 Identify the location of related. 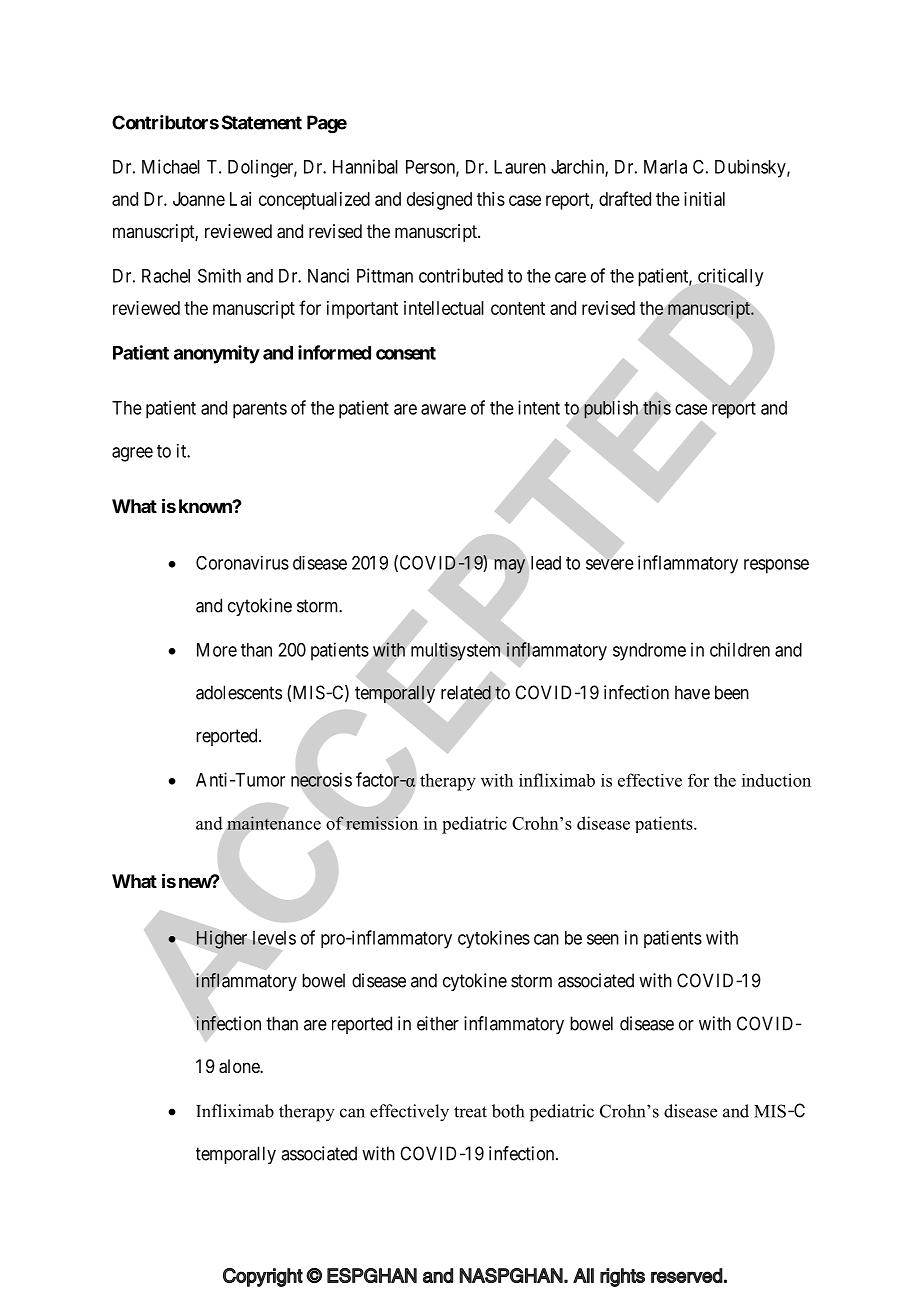
(466, 692).
